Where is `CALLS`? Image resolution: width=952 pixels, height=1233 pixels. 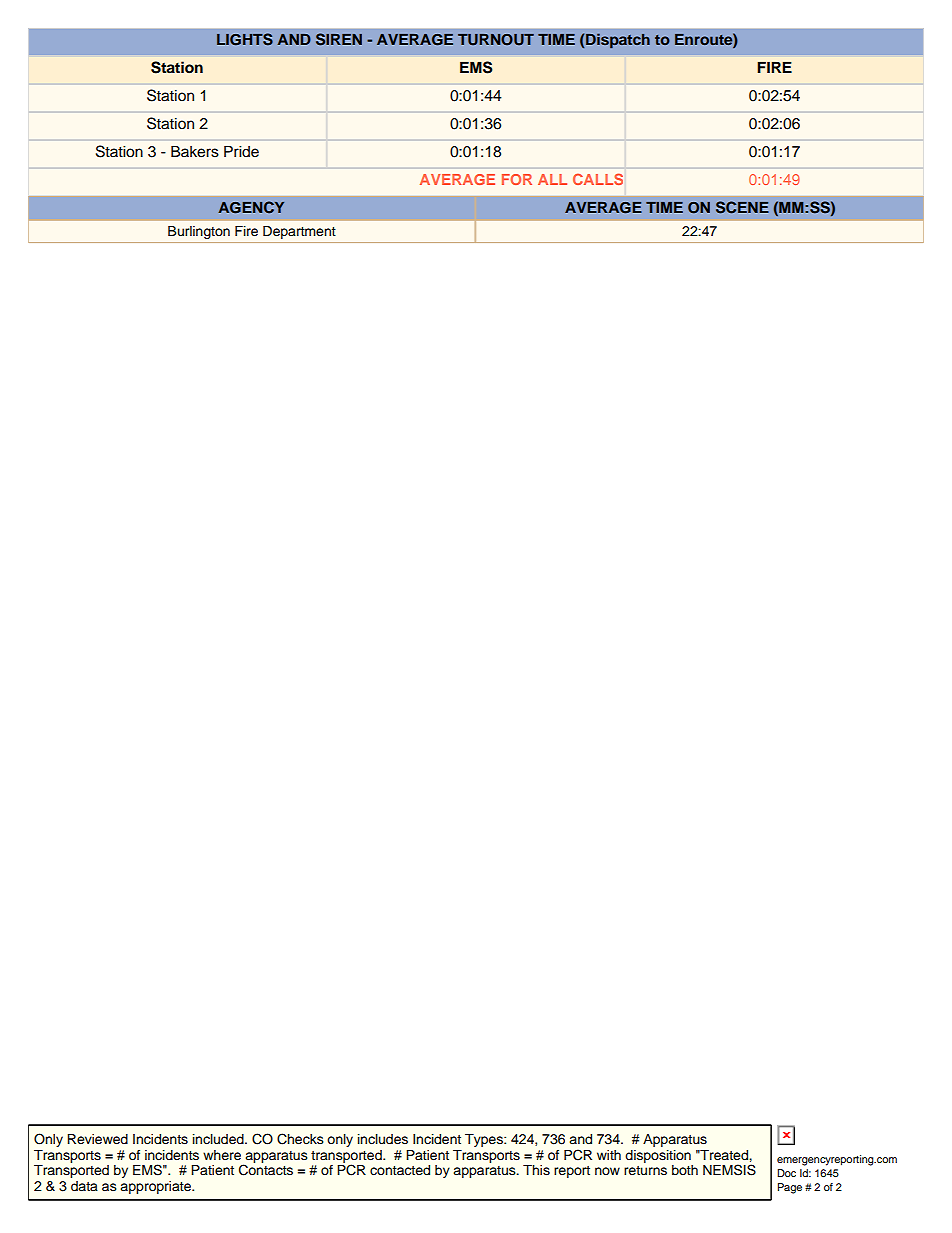 CALLS is located at coordinates (598, 179).
